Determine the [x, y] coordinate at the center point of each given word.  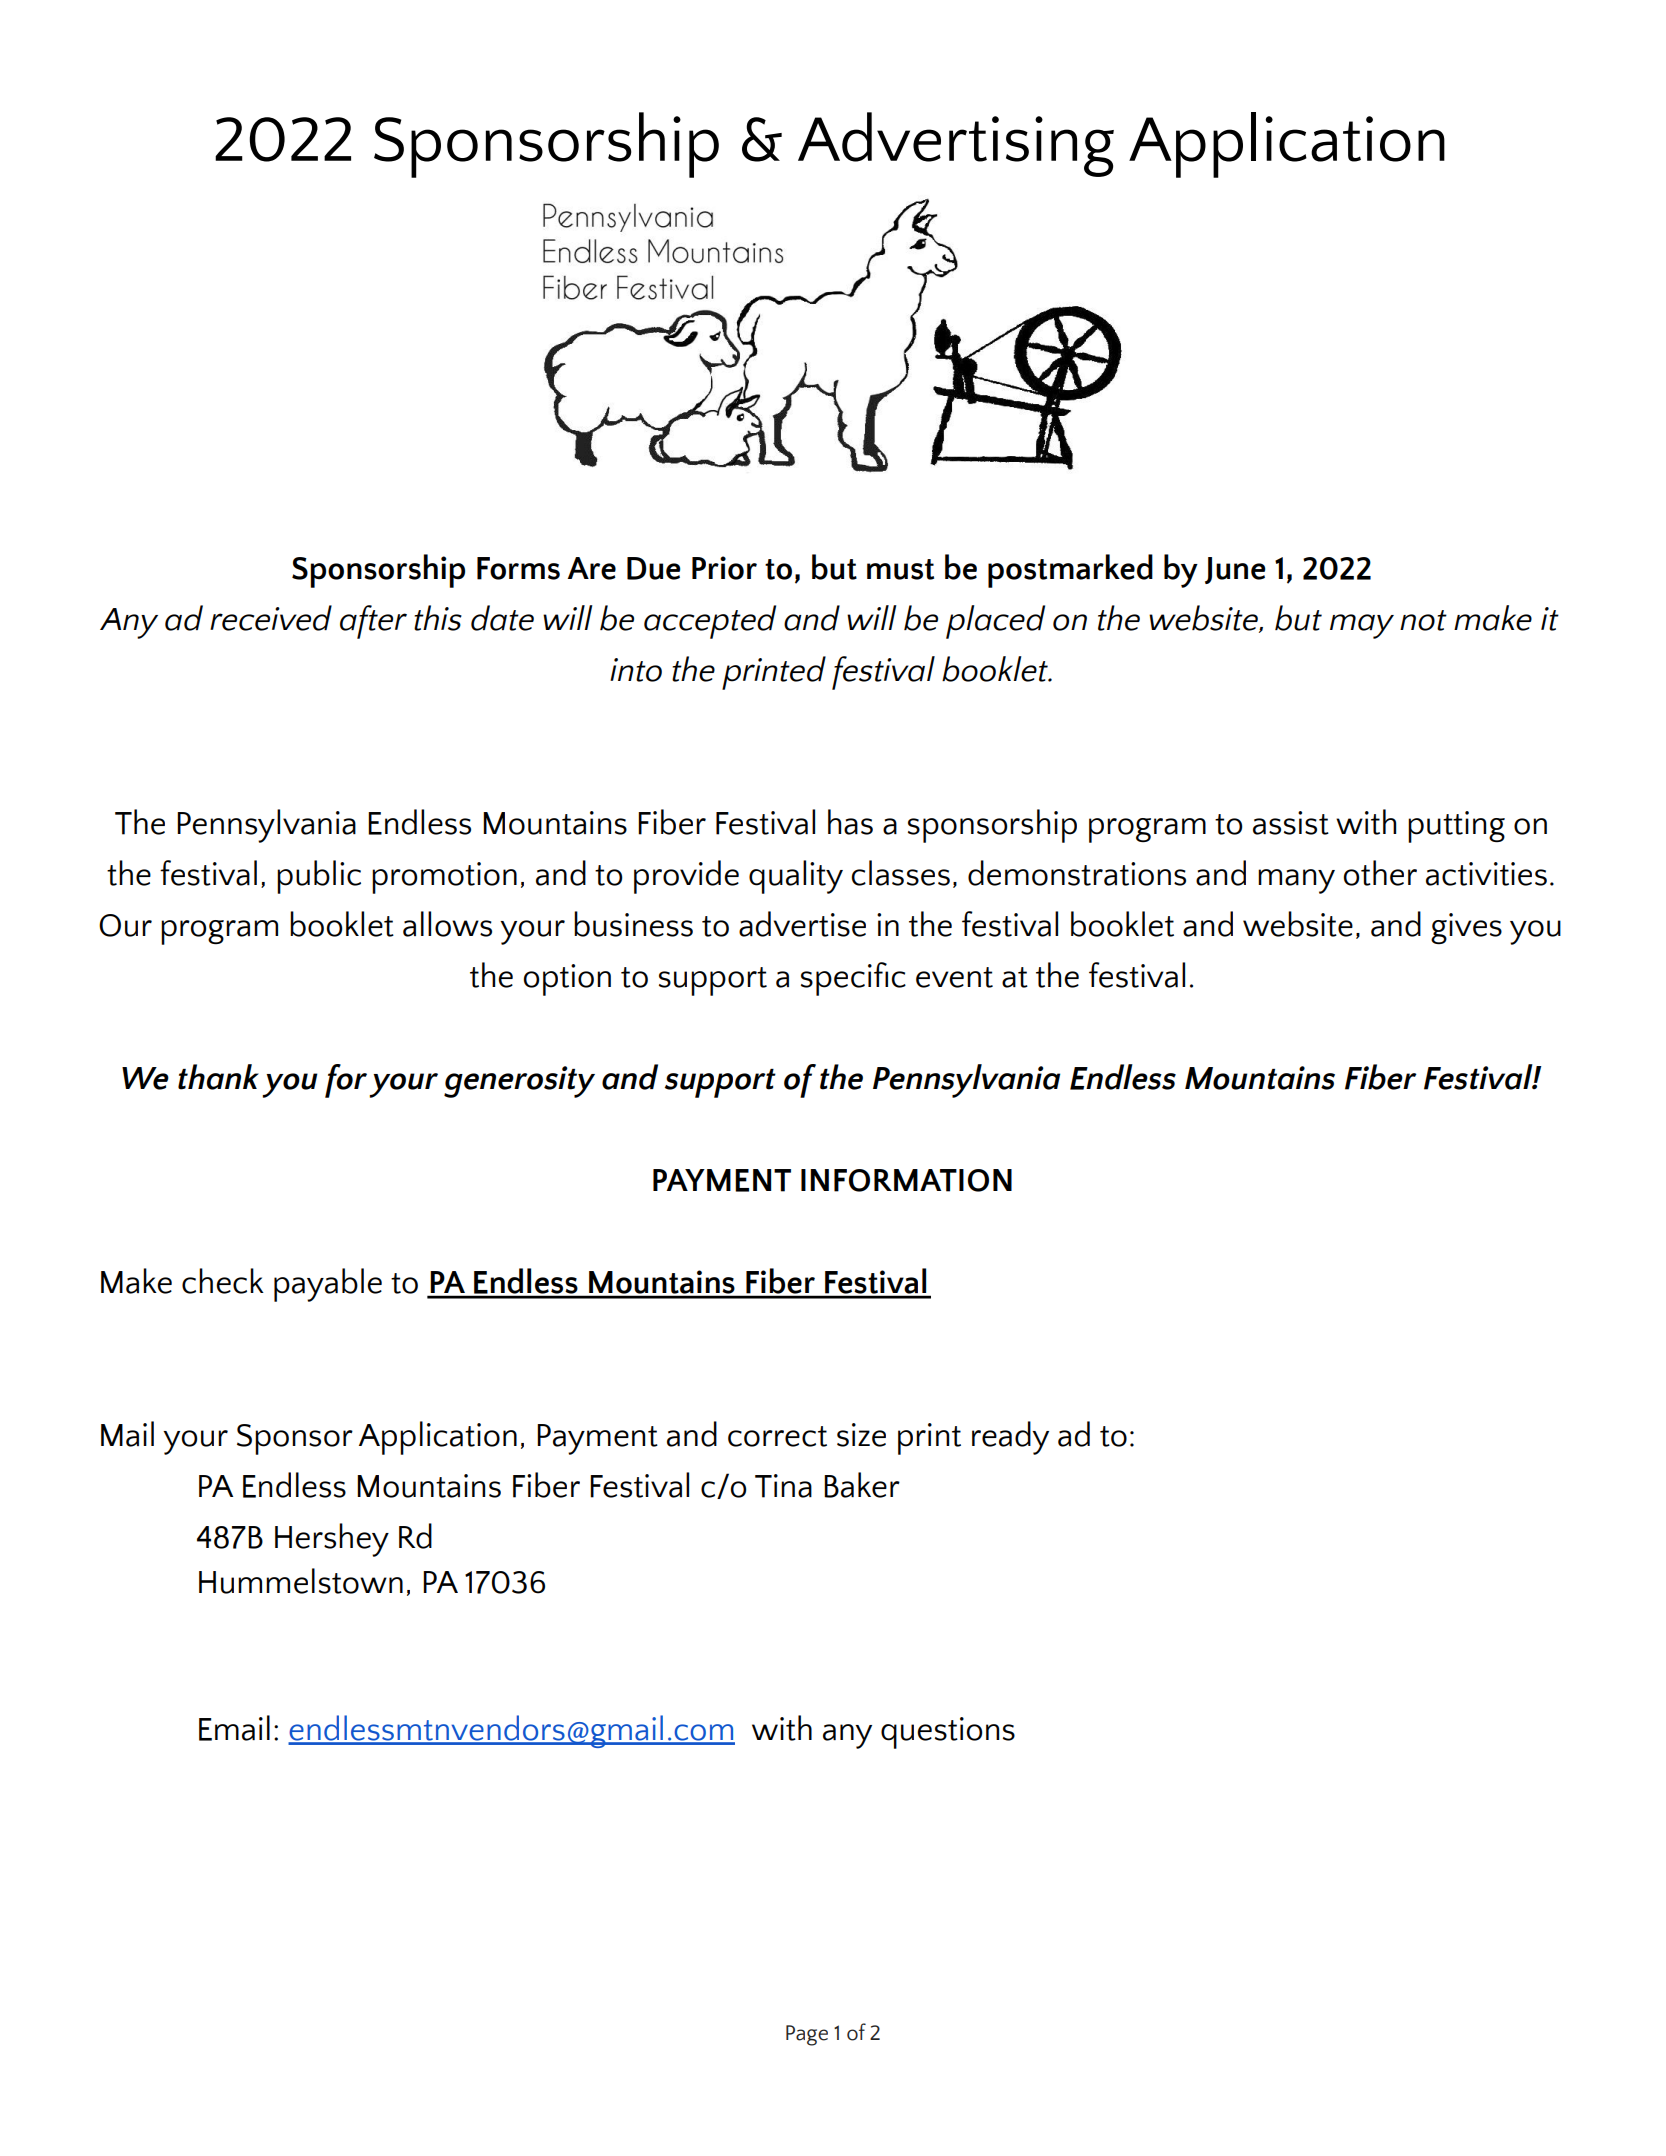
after [373, 622]
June [1235, 570]
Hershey [332, 1540]
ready [1010, 1438]
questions [948, 1733]
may [1362, 626]
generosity [519, 1082]
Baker [862, 1485]
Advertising [956, 144]
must [900, 569]
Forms [518, 568]
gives [1466, 928]
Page [807, 2035]
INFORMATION [906, 1180]
